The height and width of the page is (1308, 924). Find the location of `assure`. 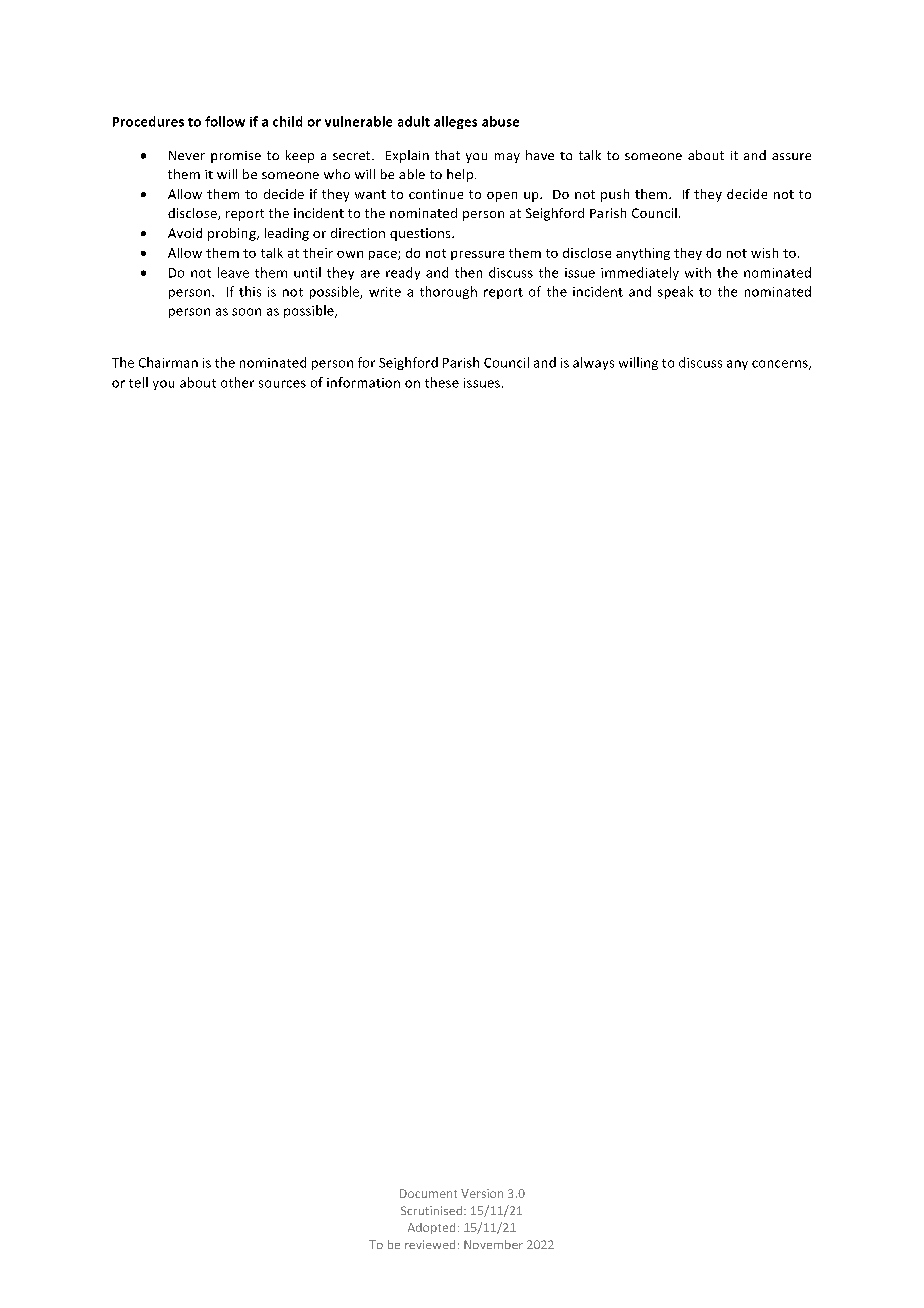

assure is located at coordinates (791, 156).
